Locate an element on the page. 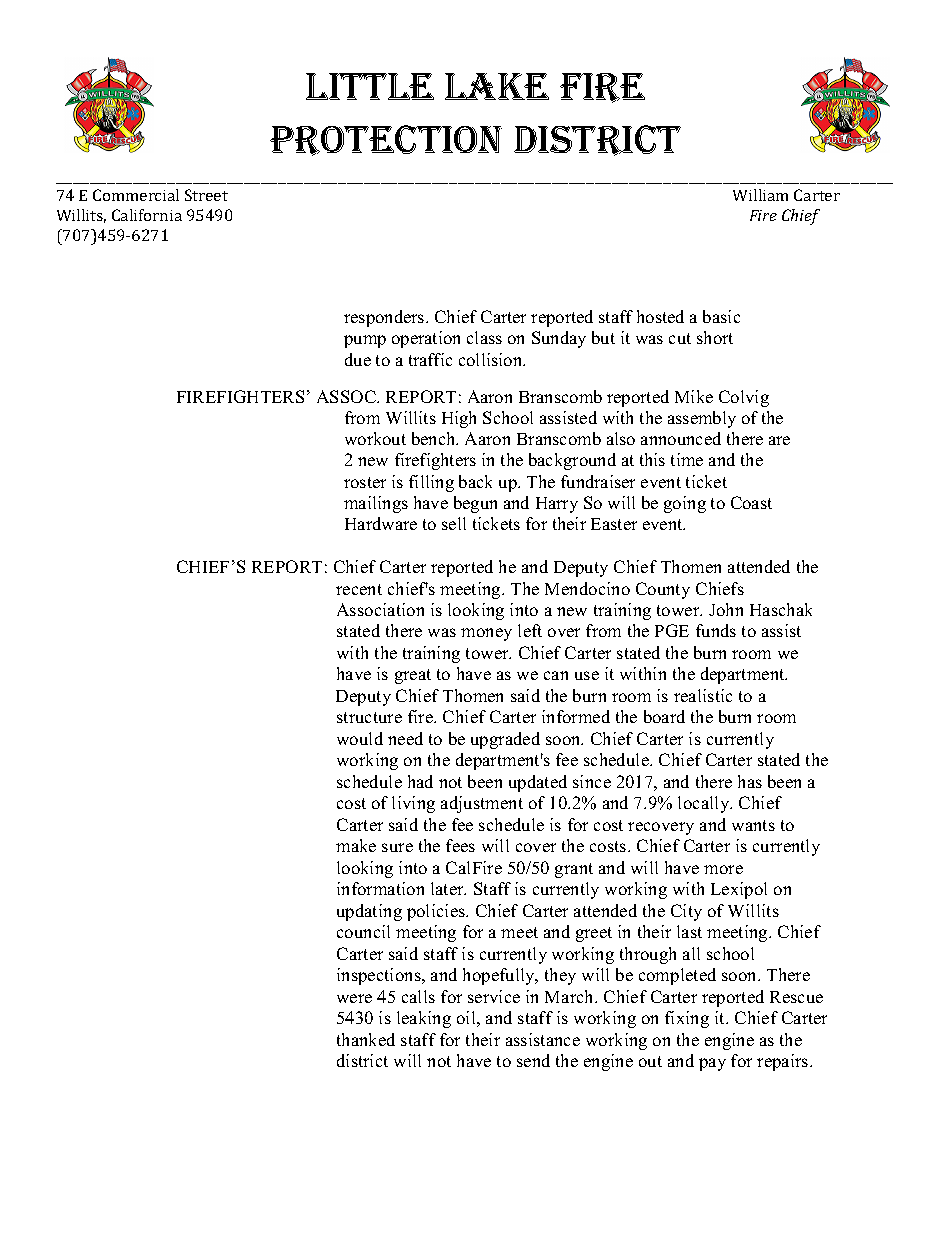 The width and height of the image is (952, 1233). John is located at coordinates (726, 609).
